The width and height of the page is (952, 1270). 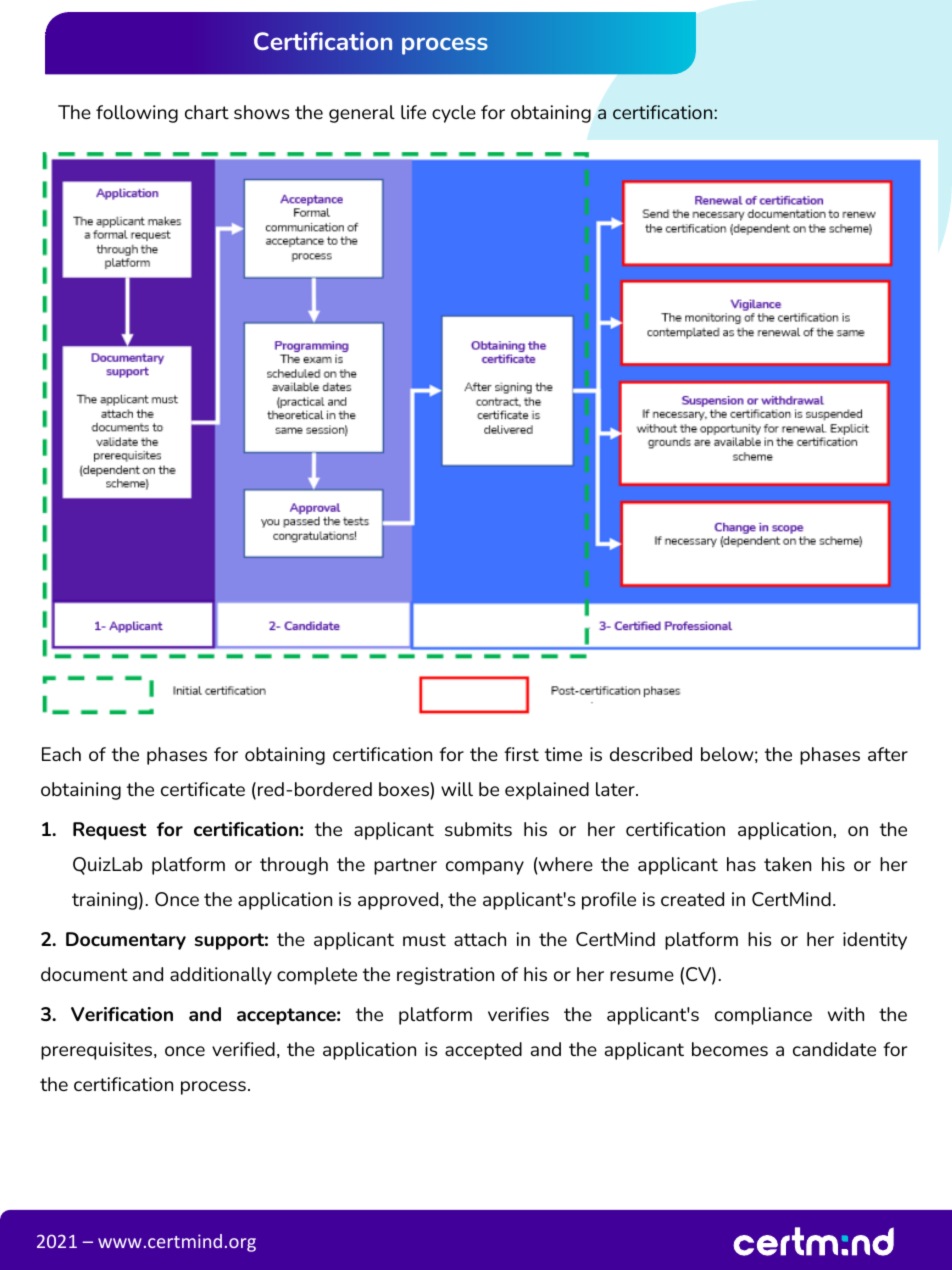 I want to click on will, so click(x=457, y=789).
